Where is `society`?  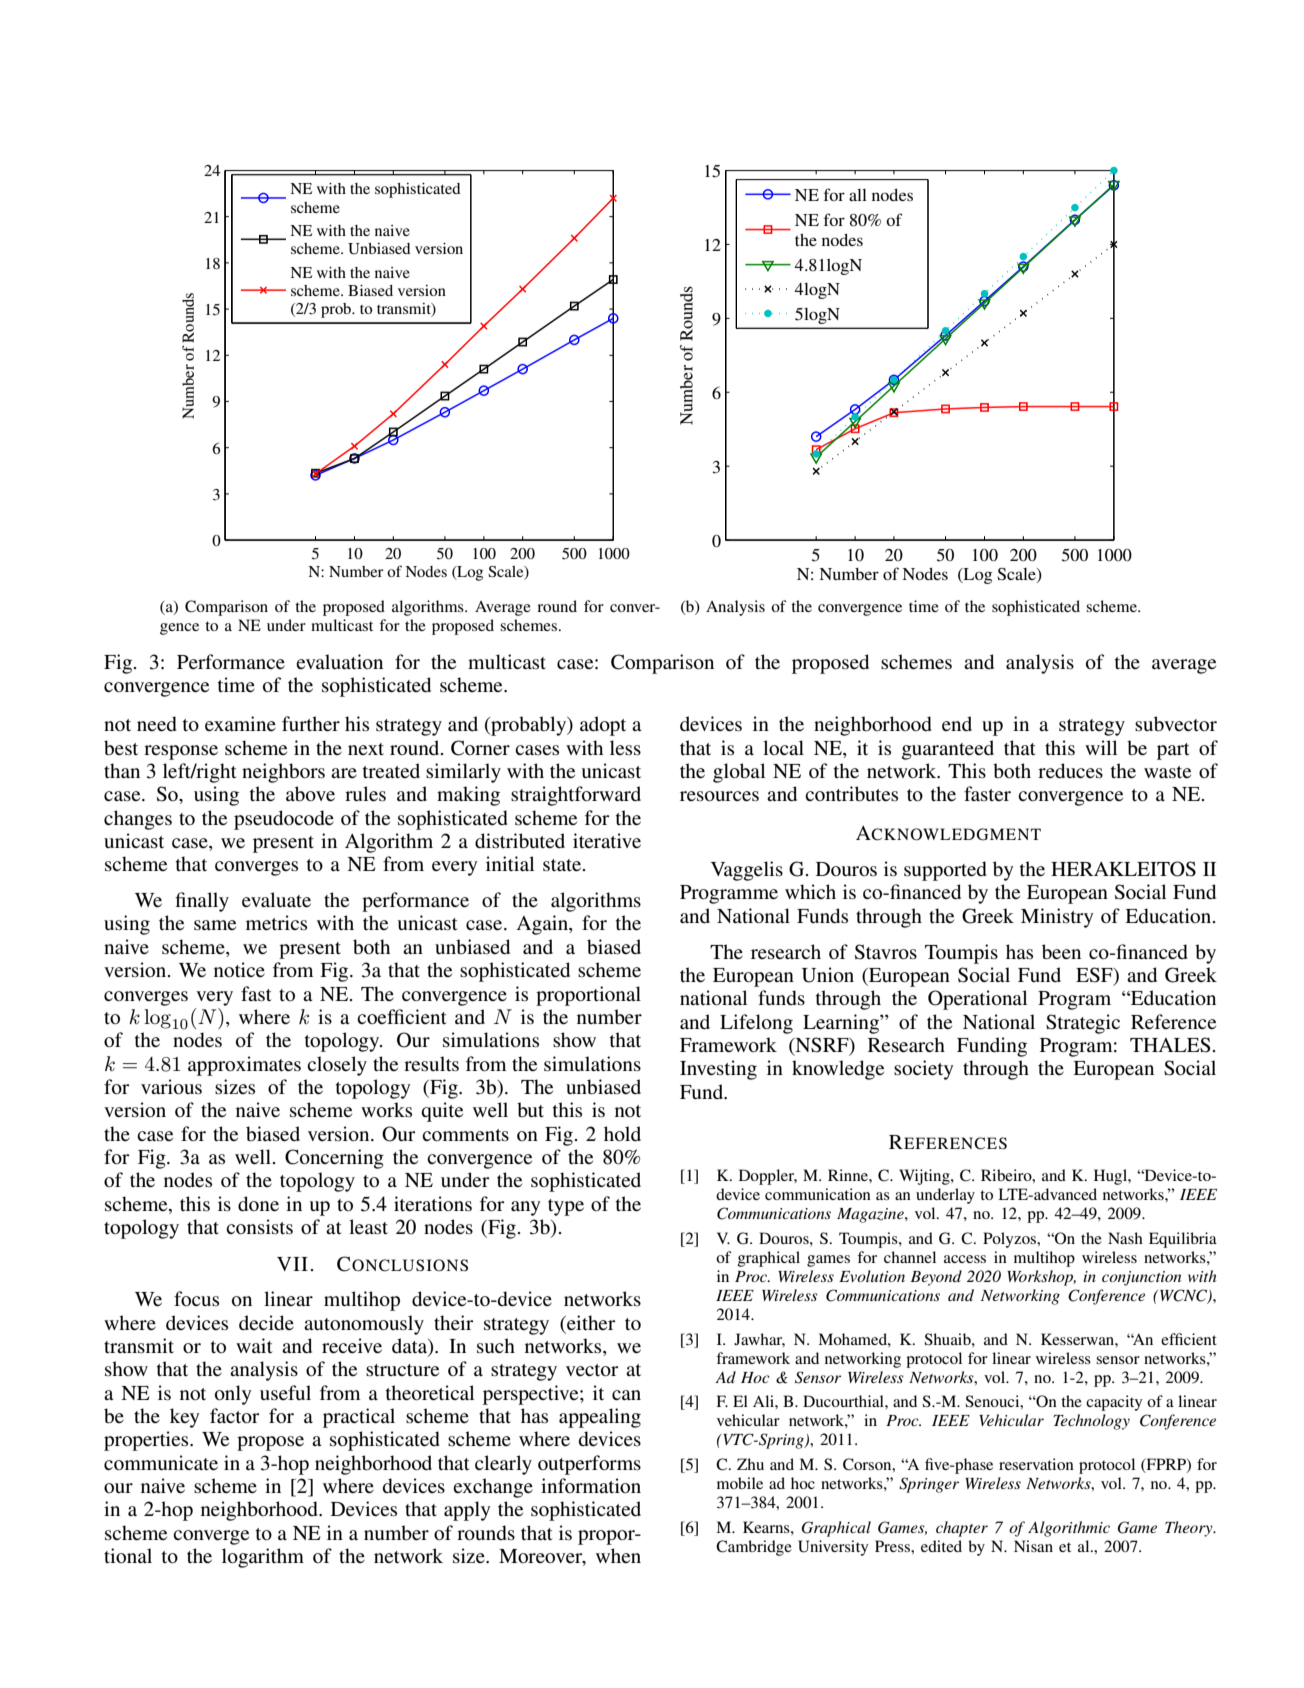
society is located at coordinates (924, 1070).
